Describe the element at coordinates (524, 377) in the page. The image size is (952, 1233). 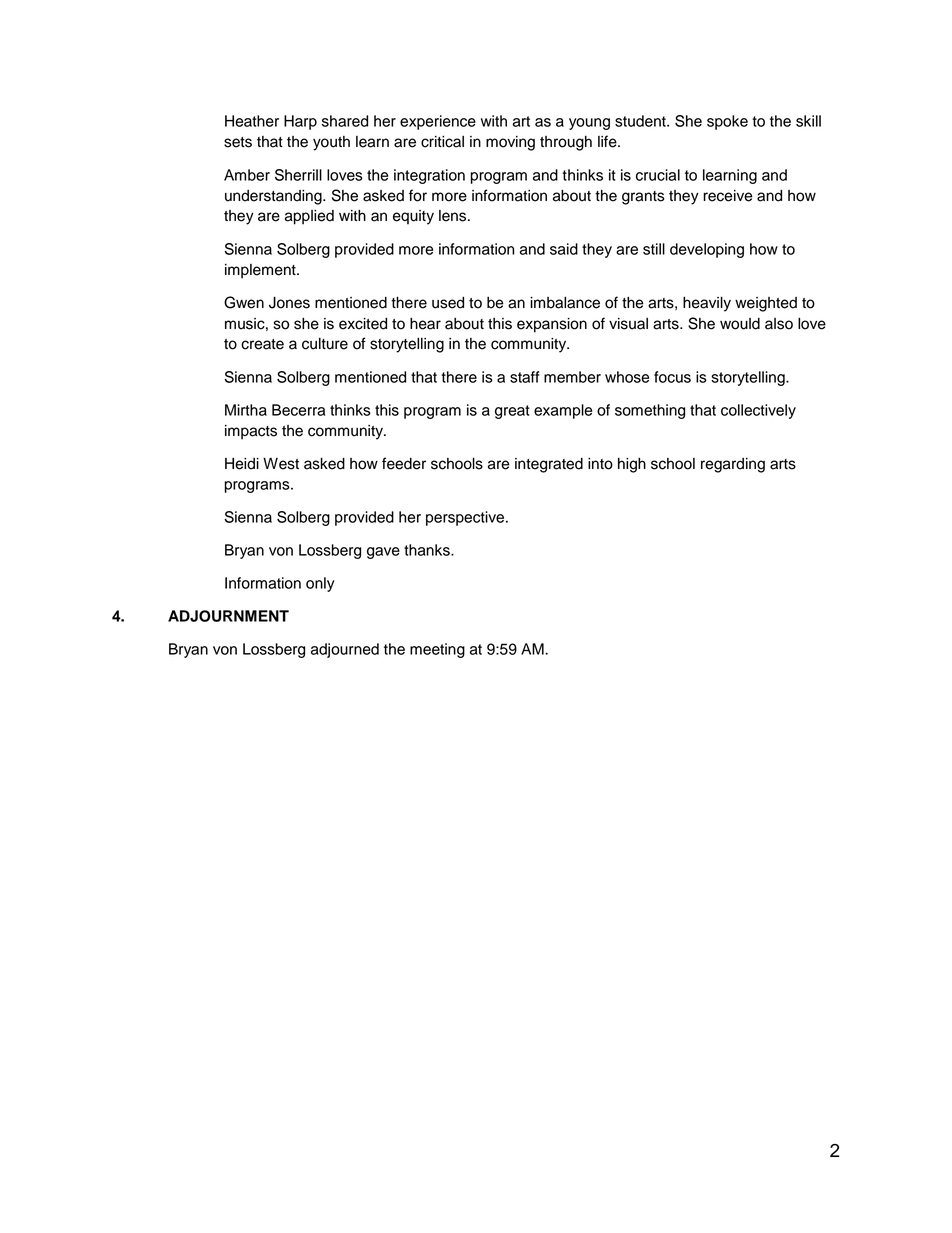
I see `staff` at that location.
